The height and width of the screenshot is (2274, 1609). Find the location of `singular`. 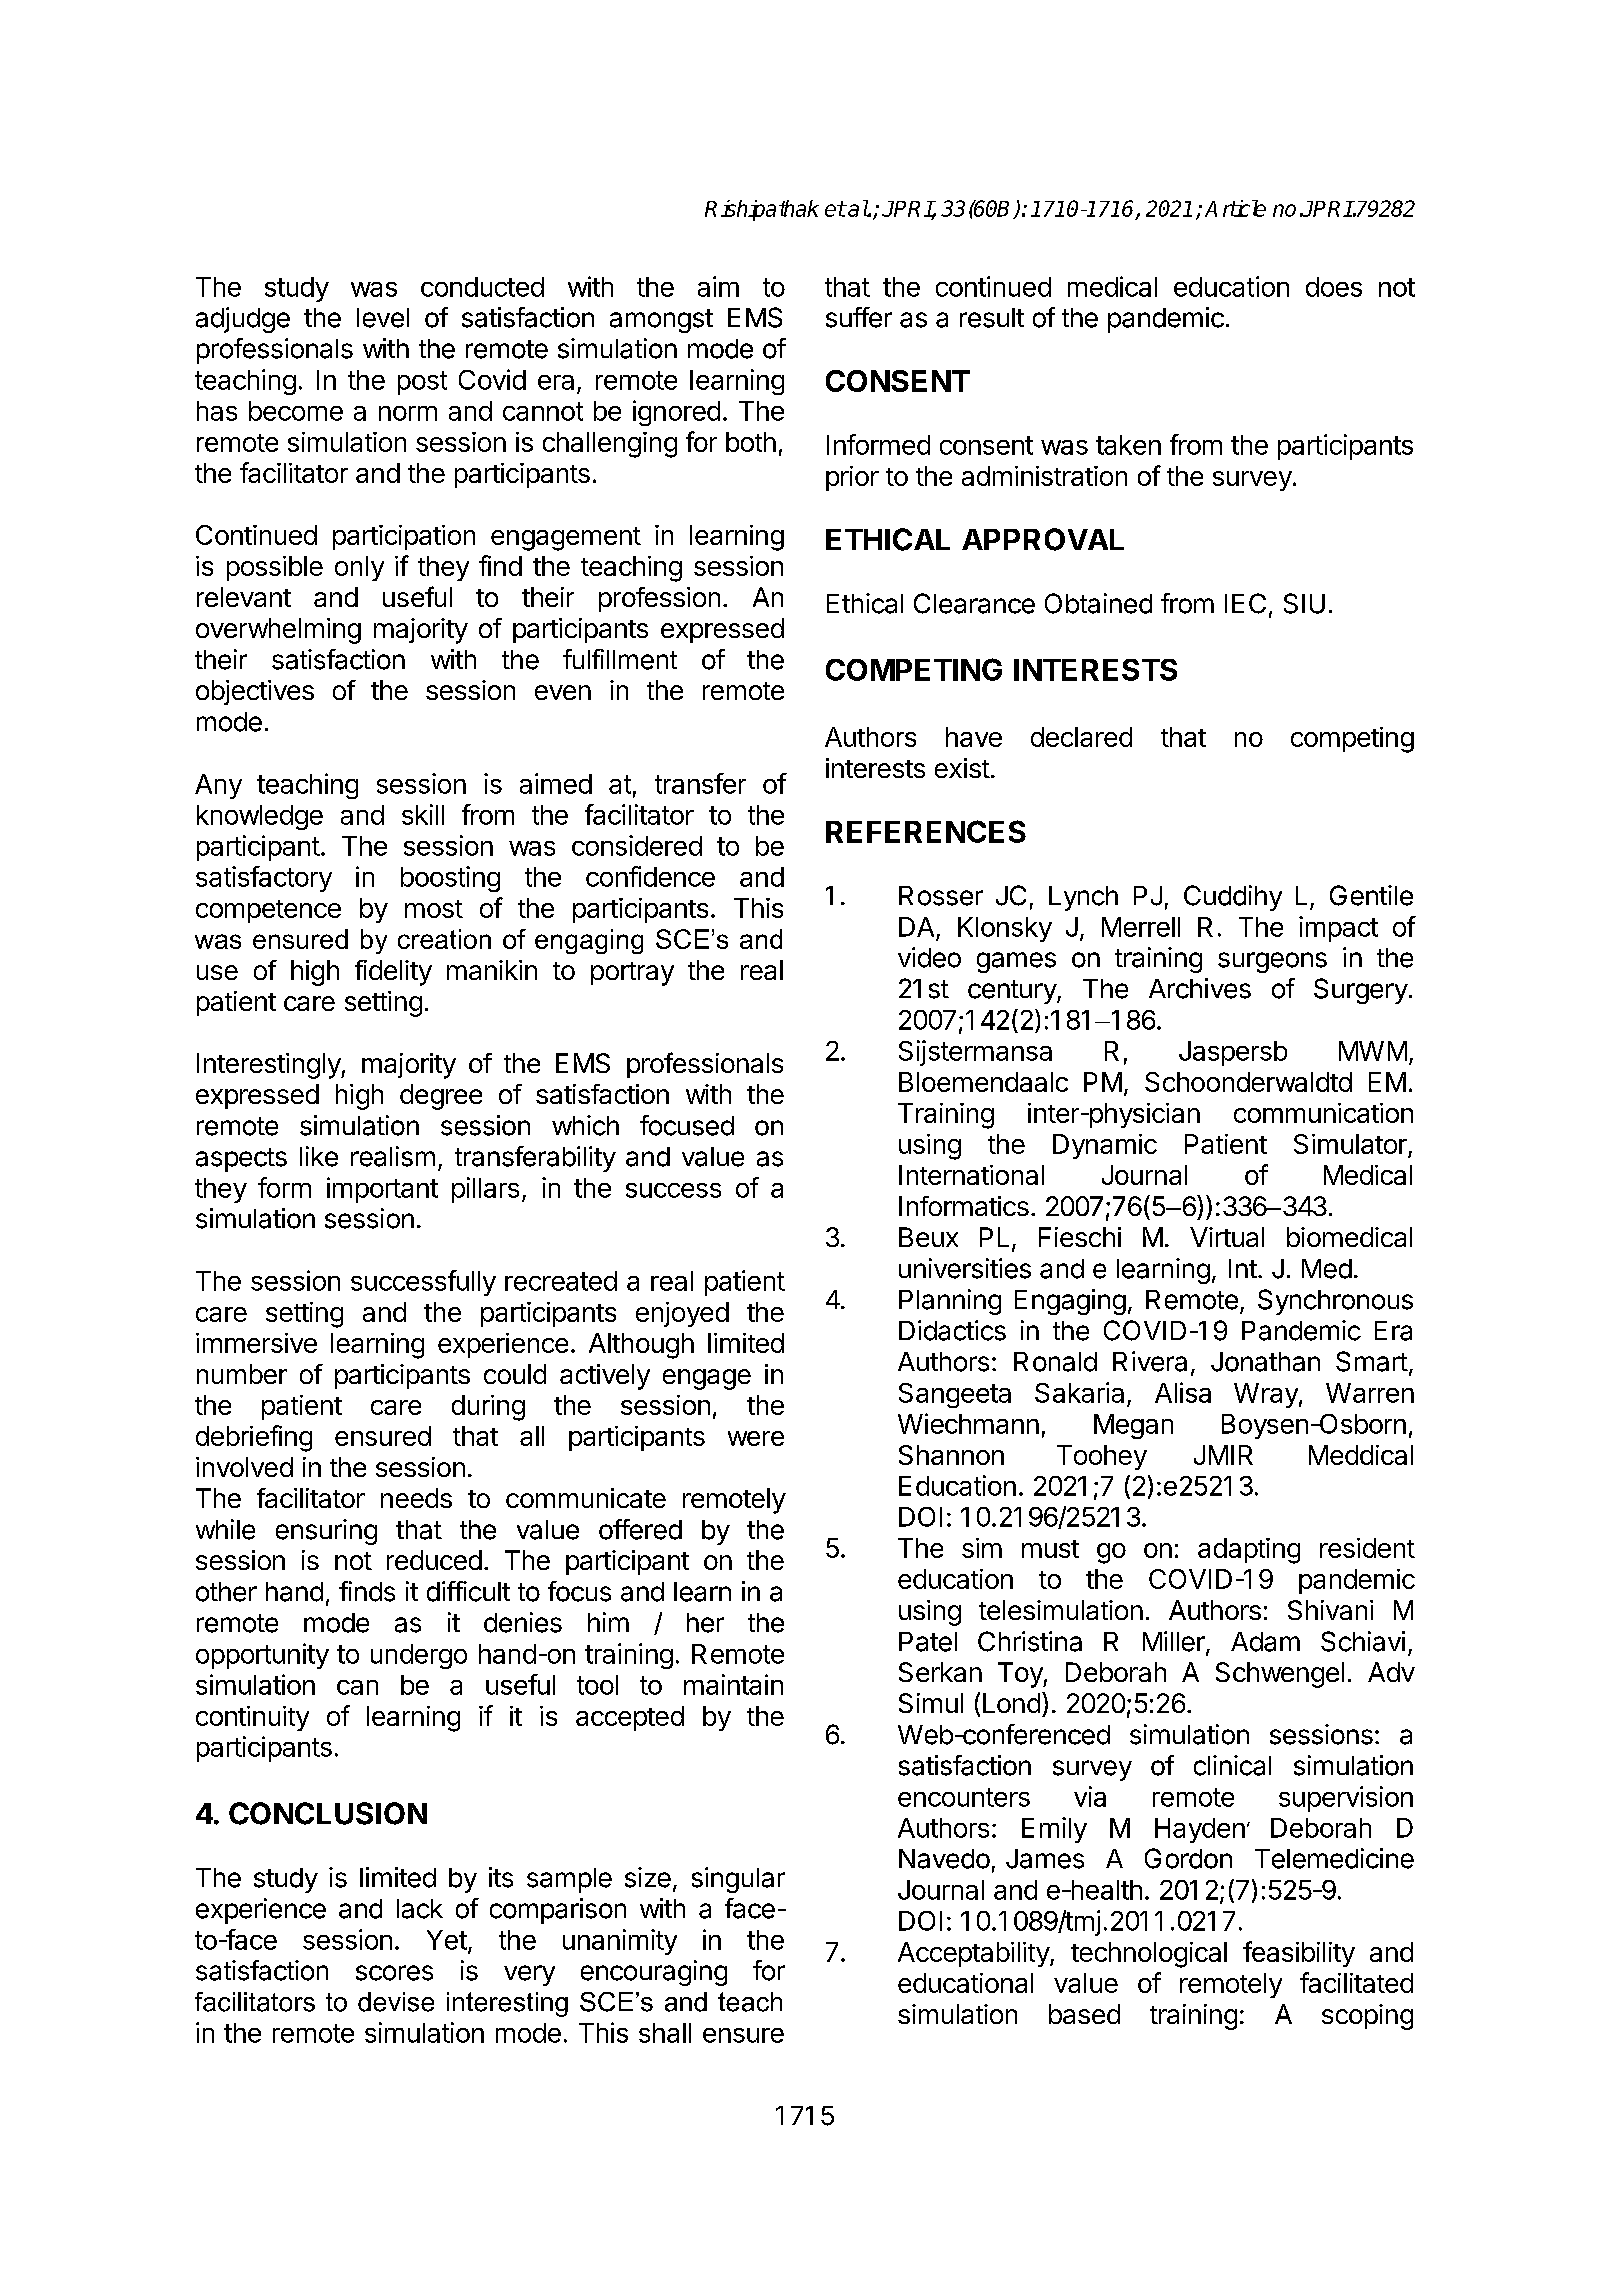

singular is located at coordinates (738, 1880).
